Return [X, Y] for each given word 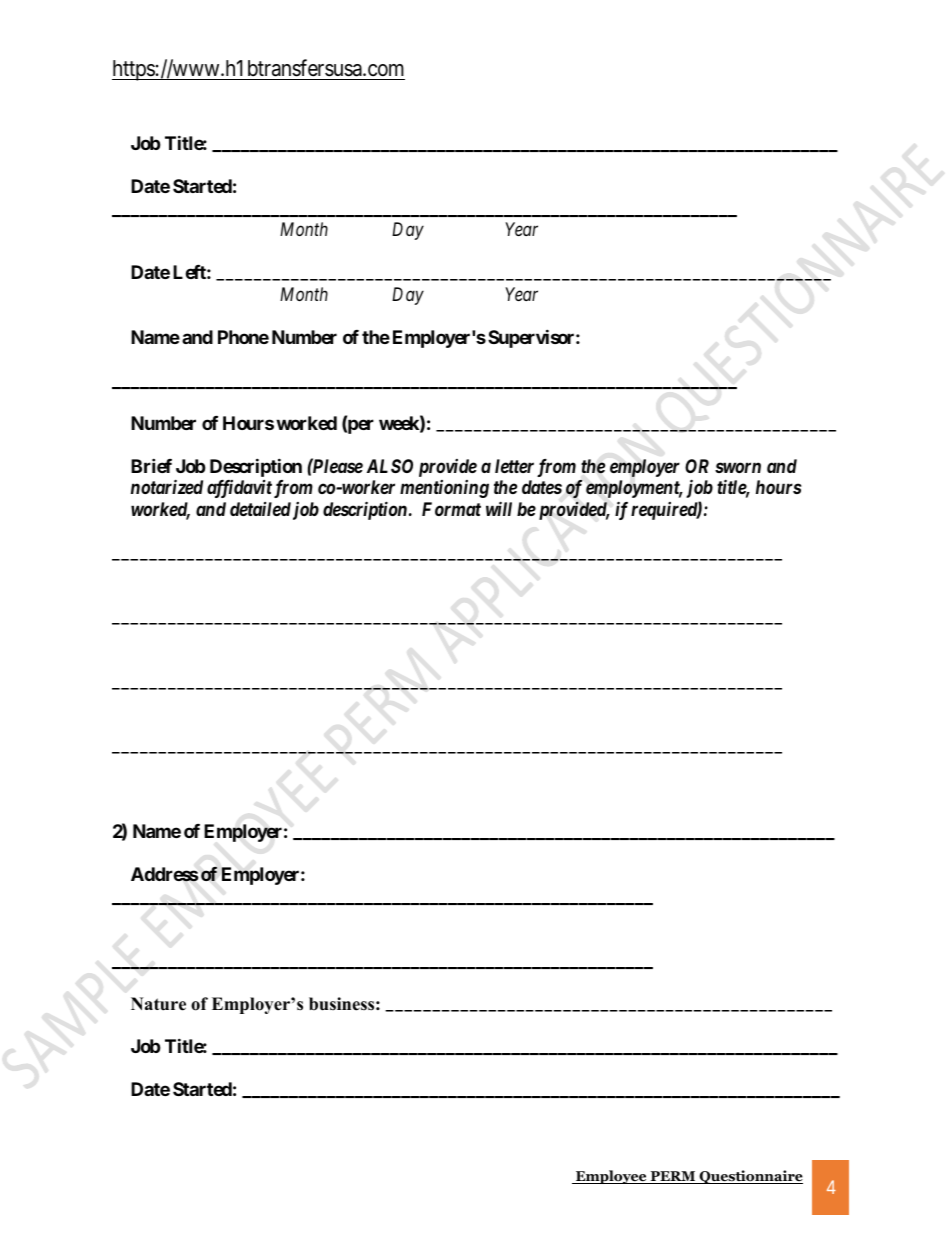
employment [634, 489]
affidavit [239, 489]
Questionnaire [750, 1177]
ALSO [390, 466]
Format [451, 509]
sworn [738, 467]
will [499, 508]
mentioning [444, 489]
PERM [673, 1177]
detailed [260, 509]
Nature [158, 1004]
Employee [611, 1177]
